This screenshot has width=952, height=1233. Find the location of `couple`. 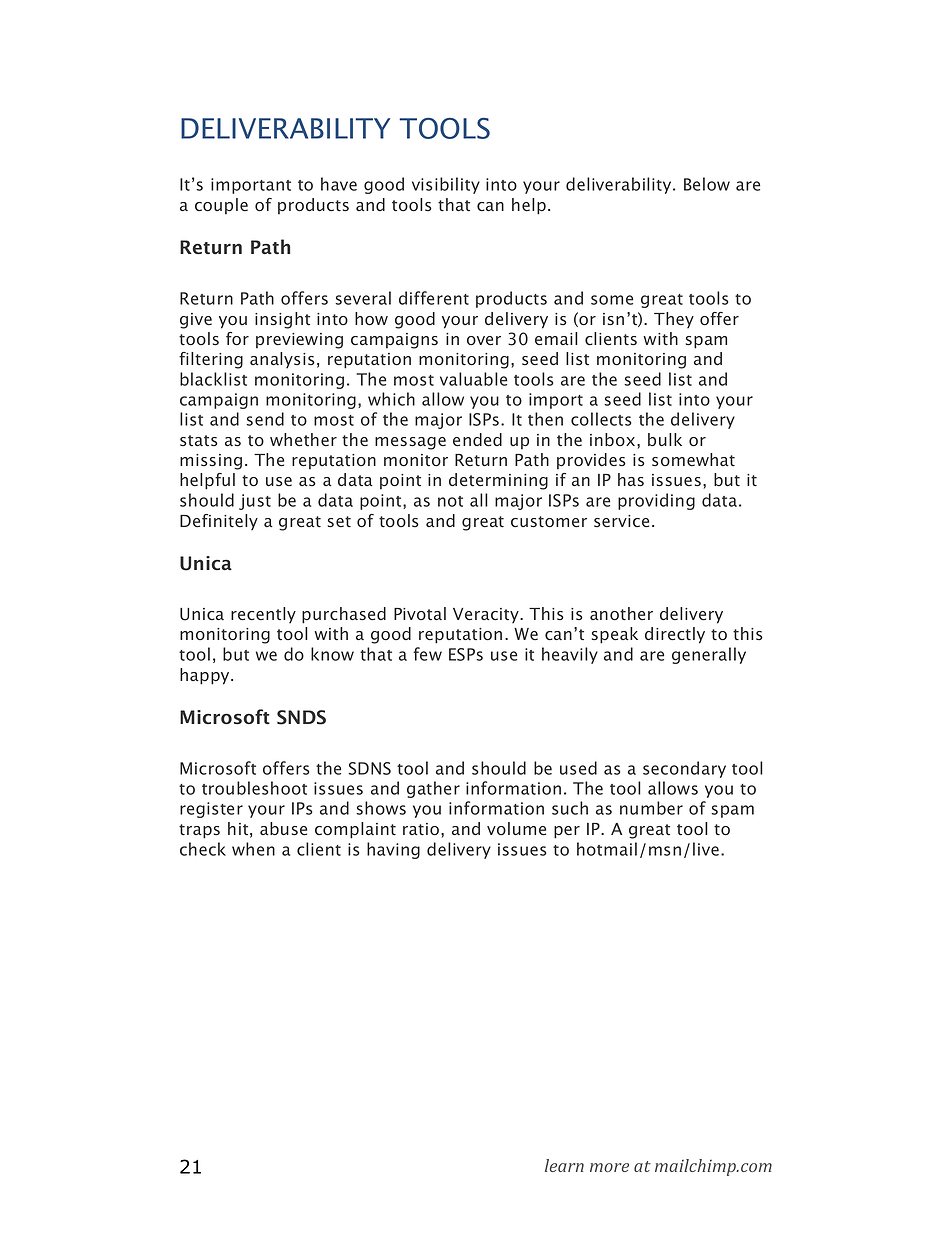

couple is located at coordinates (221, 206).
